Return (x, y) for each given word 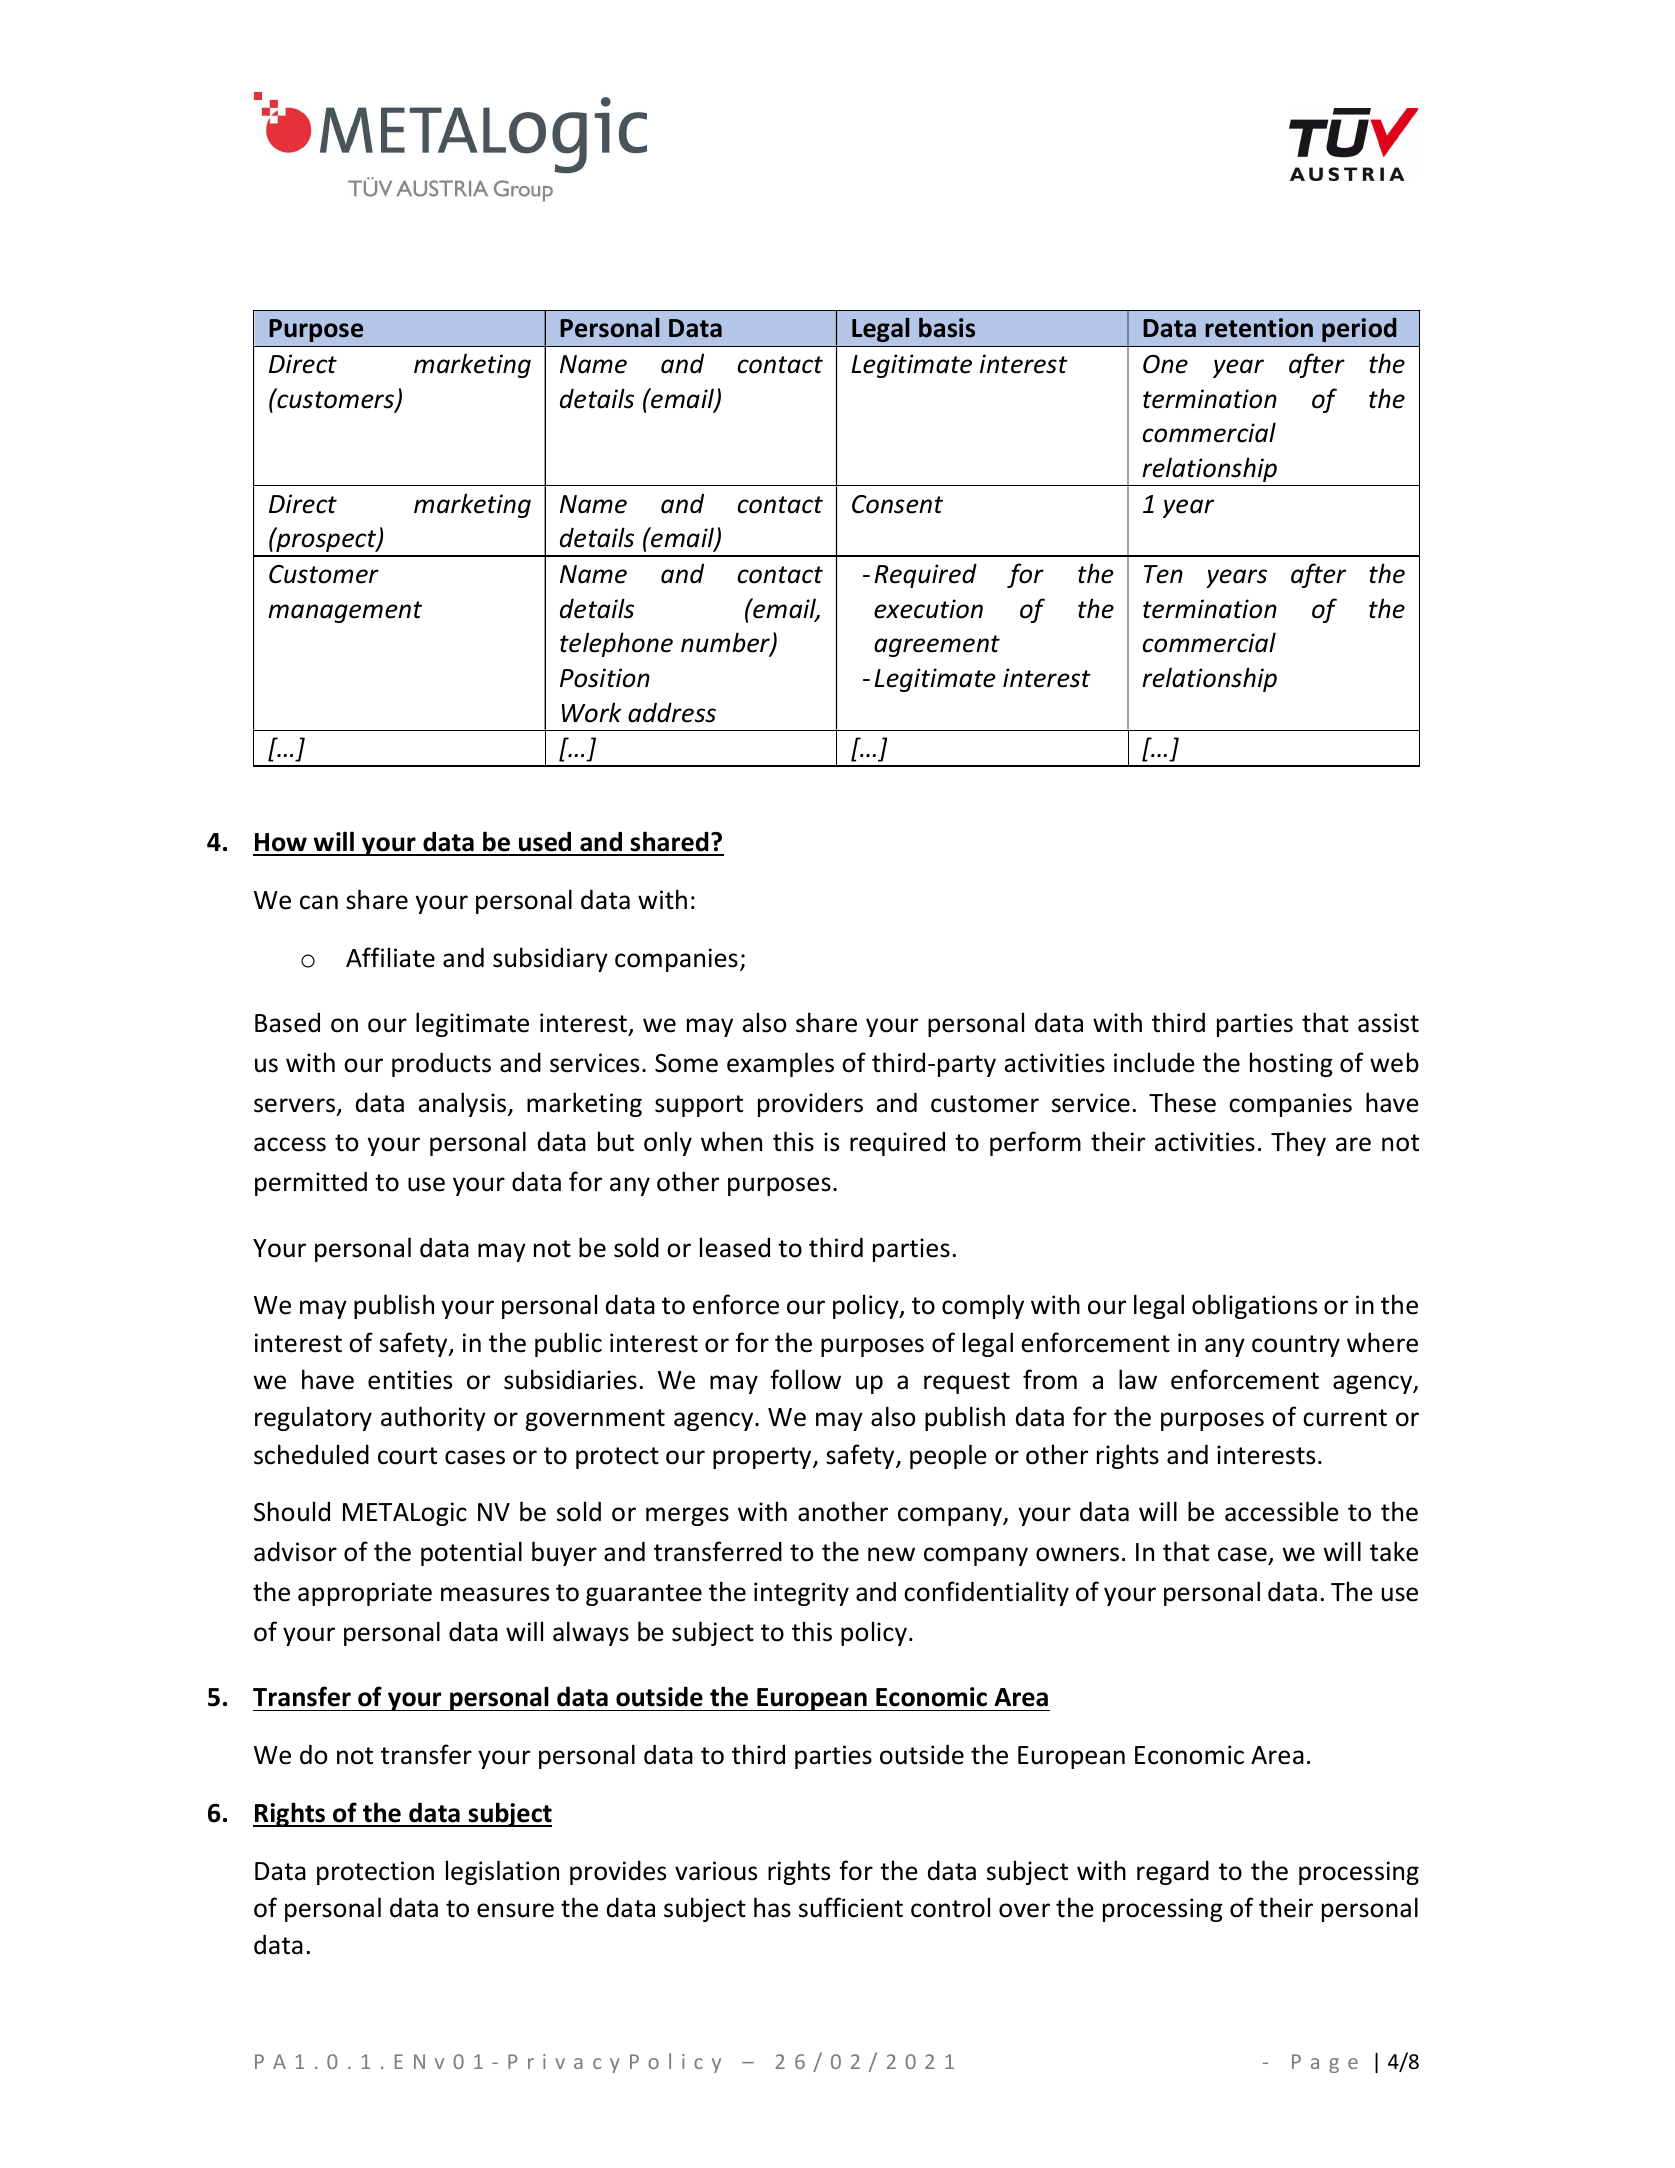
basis (947, 327)
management (345, 612)
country (1296, 1346)
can (319, 902)
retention (1259, 328)
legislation (502, 1872)
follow (805, 1379)
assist (1388, 1023)
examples (780, 1064)
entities (410, 1380)
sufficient (851, 1907)
